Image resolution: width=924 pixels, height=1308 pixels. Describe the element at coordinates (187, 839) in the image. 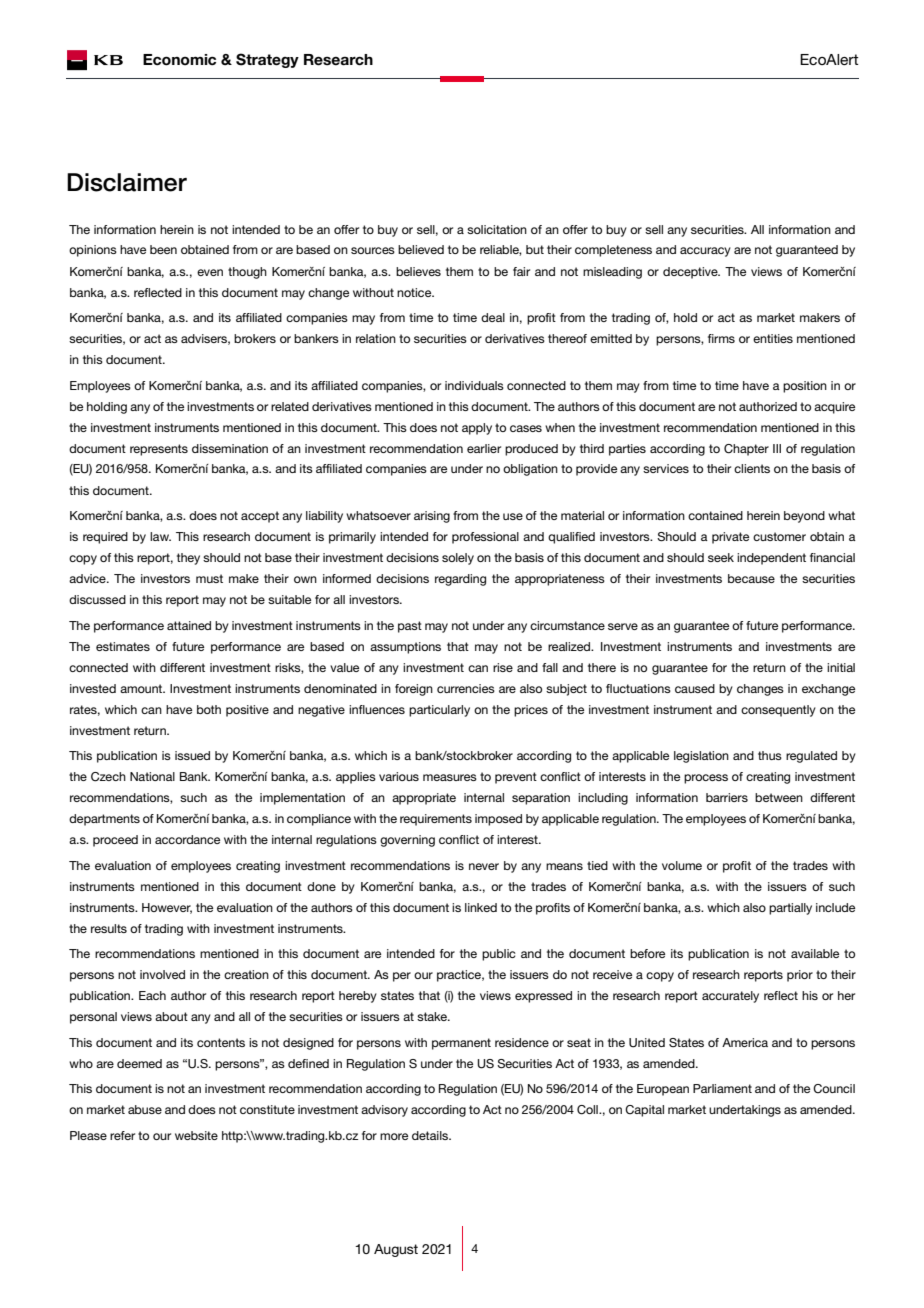

I see `accordance` at that location.
